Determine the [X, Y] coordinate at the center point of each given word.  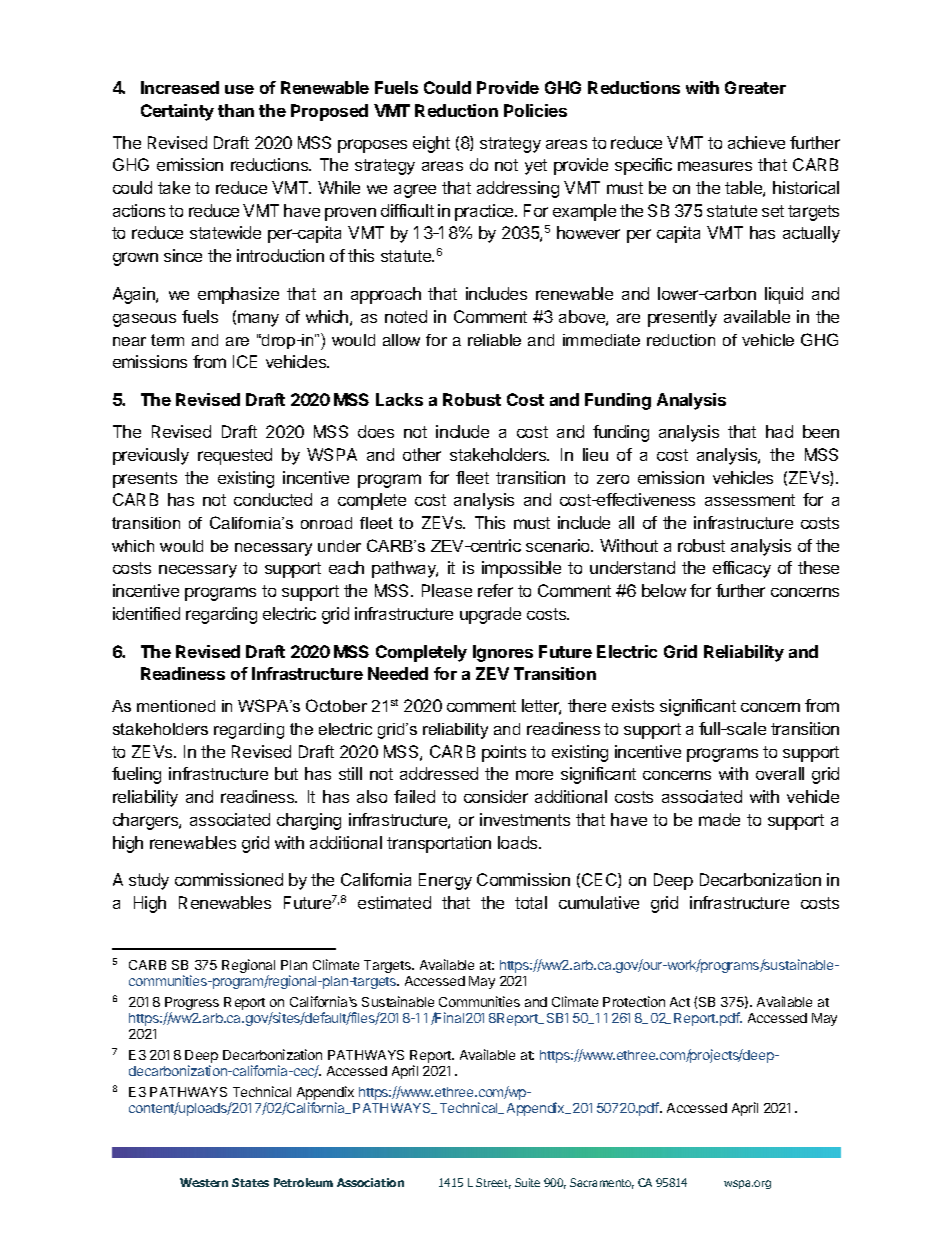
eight [431, 144]
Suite [527, 1182]
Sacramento [602, 1183]
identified [146, 613]
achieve [756, 142]
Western [204, 1182]
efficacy [742, 569]
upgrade [490, 615]
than [236, 110]
